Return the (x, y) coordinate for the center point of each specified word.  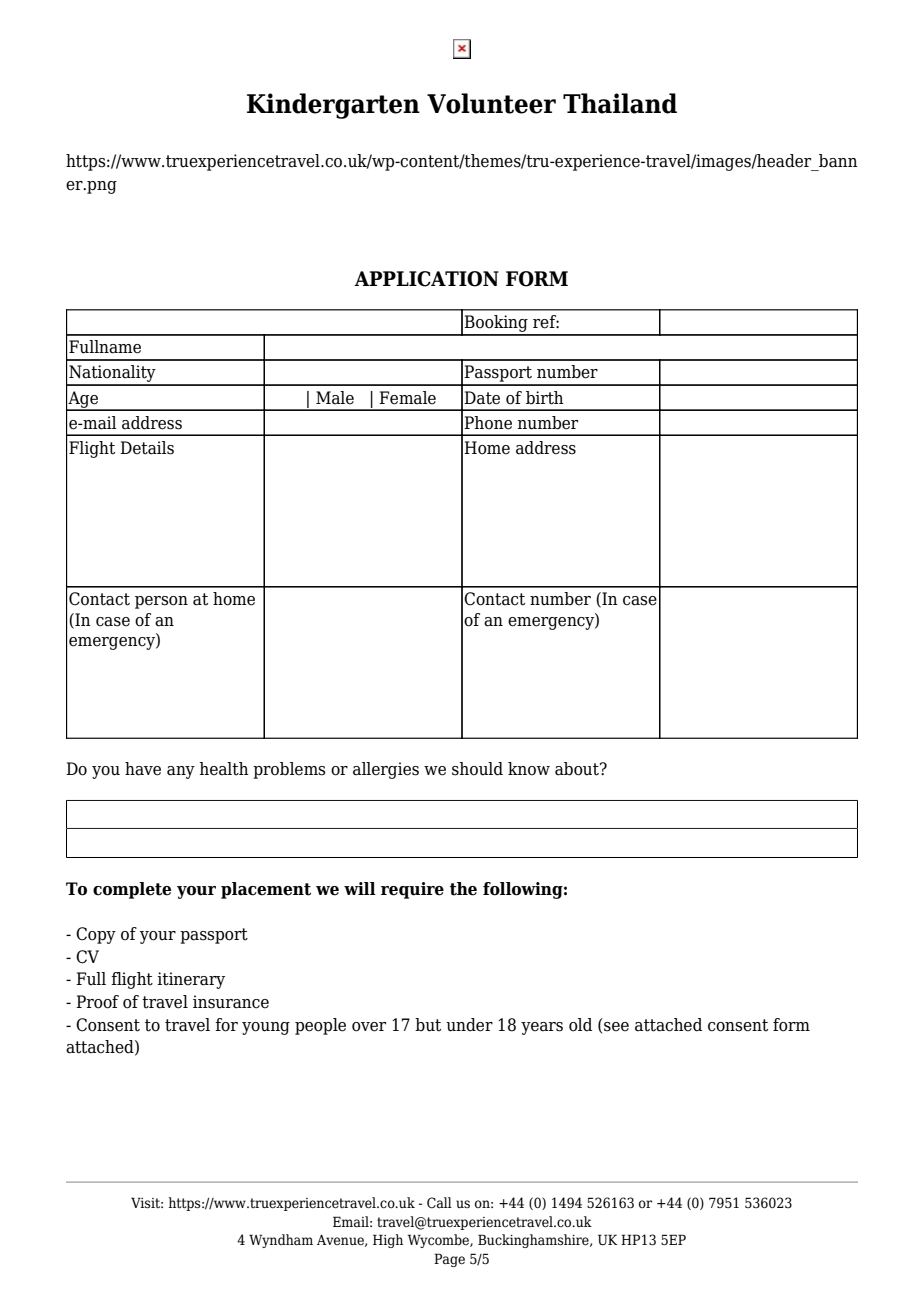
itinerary (191, 980)
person (161, 602)
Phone (488, 423)
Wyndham (281, 1241)
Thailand (620, 103)
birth (545, 398)
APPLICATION (426, 279)
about (578, 769)
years (542, 1028)
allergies (386, 770)
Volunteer (491, 103)
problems (289, 770)
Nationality (112, 375)
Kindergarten (333, 106)
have (143, 769)
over (369, 1027)
